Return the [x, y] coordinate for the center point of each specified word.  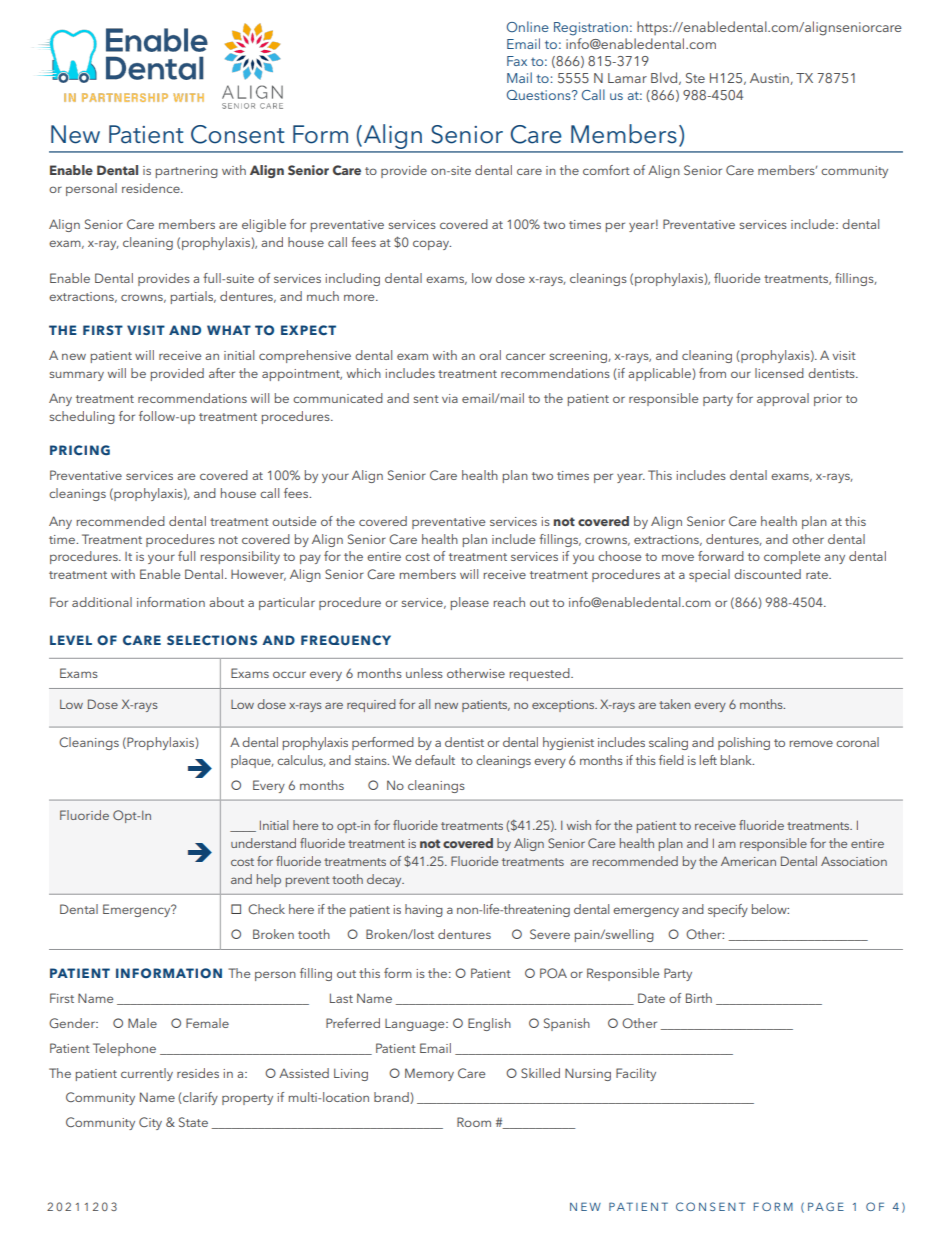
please [470, 603]
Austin [770, 79]
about [226, 602]
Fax [517, 61]
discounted [767, 574]
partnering [187, 172]
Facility [636, 1074]
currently [147, 1074]
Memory [429, 1074]
